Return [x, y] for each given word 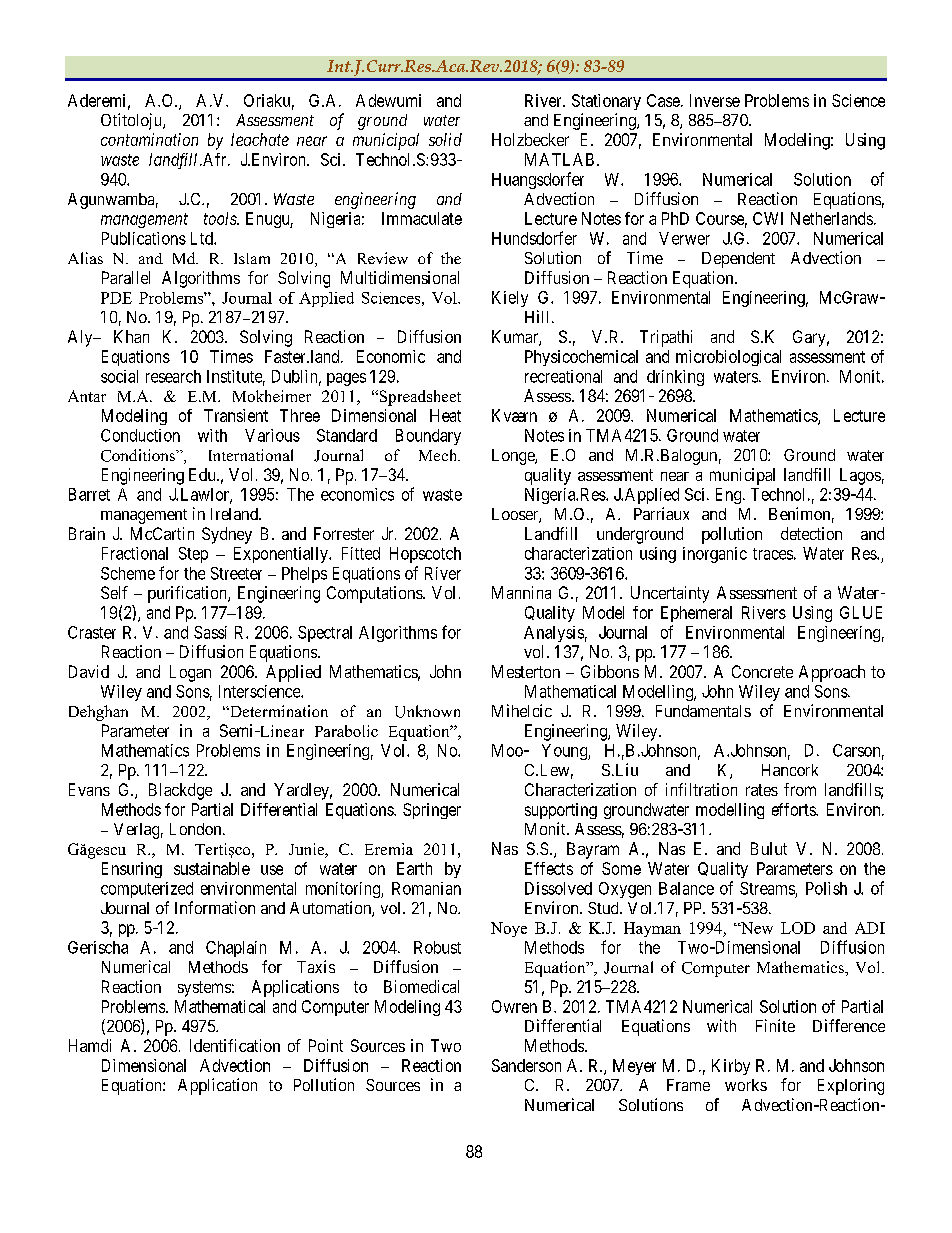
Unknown [427, 711]
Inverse [715, 100]
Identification [235, 1045]
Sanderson [526, 1065]
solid [445, 139]
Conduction [140, 435]
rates [762, 790]
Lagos [860, 476]
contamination [149, 139]
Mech [439, 455]
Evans [89, 789]
